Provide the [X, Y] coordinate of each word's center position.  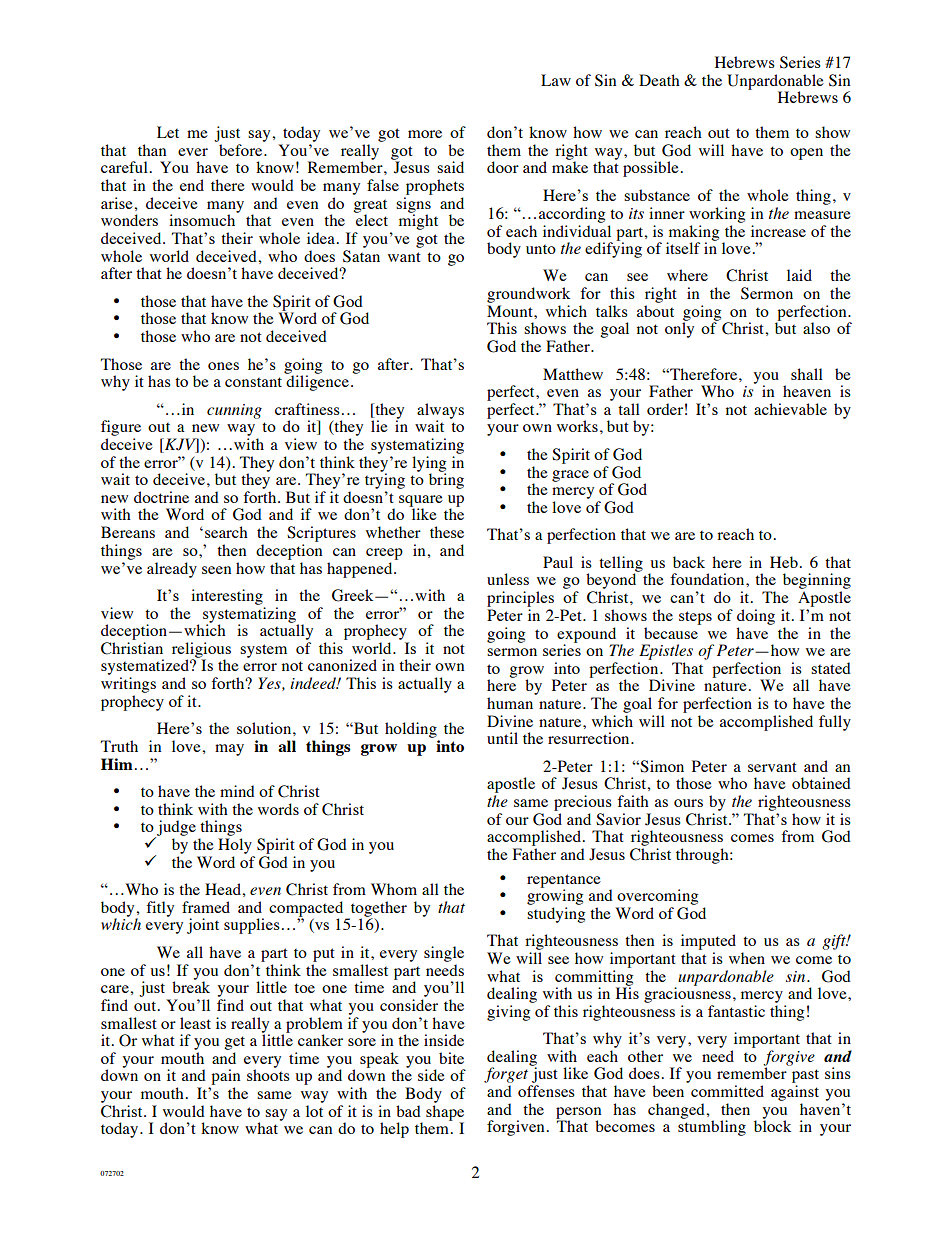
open [806, 154]
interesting [227, 597]
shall [807, 374]
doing [756, 617]
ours [688, 803]
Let [168, 132]
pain [225, 1077]
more [425, 134]
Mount [511, 311]
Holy [235, 846]
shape [445, 1114]
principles [520, 599]
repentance [564, 882]
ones [223, 366]
